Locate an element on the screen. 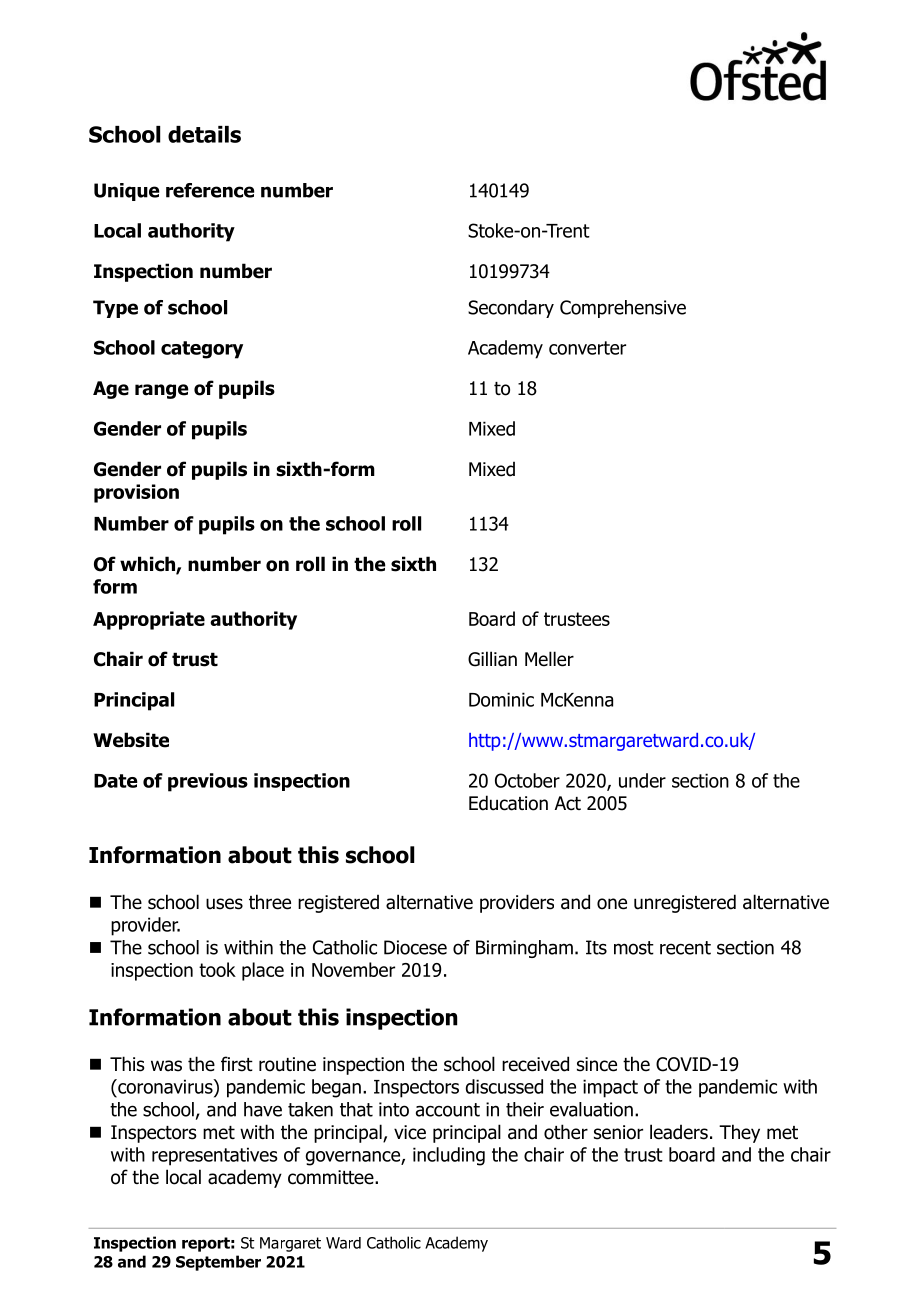 Image resolution: width=924 pixels, height=1310 pixels. Secondary is located at coordinates (511, 309).
